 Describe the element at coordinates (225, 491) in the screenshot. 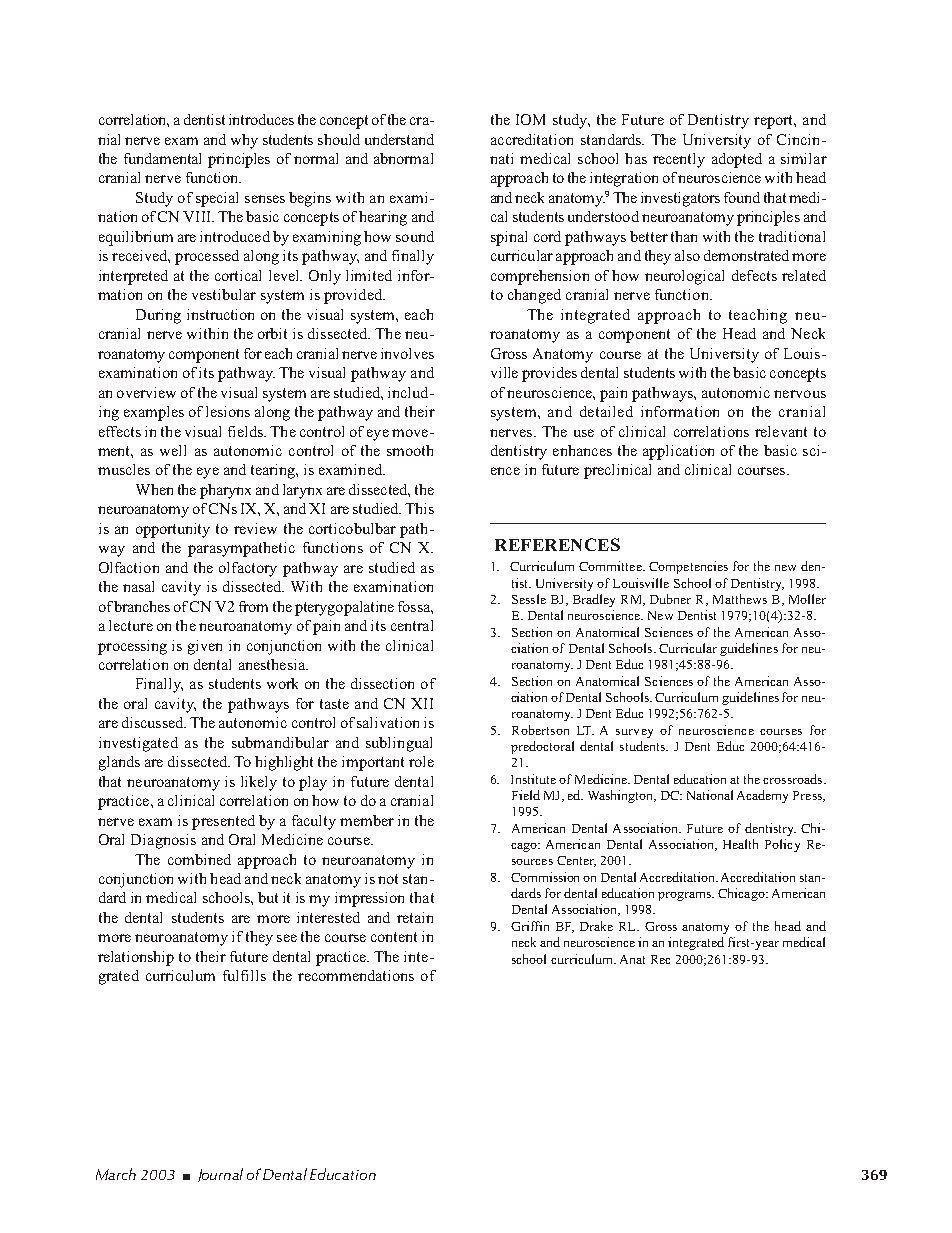

I see `pharynx` at that location.
